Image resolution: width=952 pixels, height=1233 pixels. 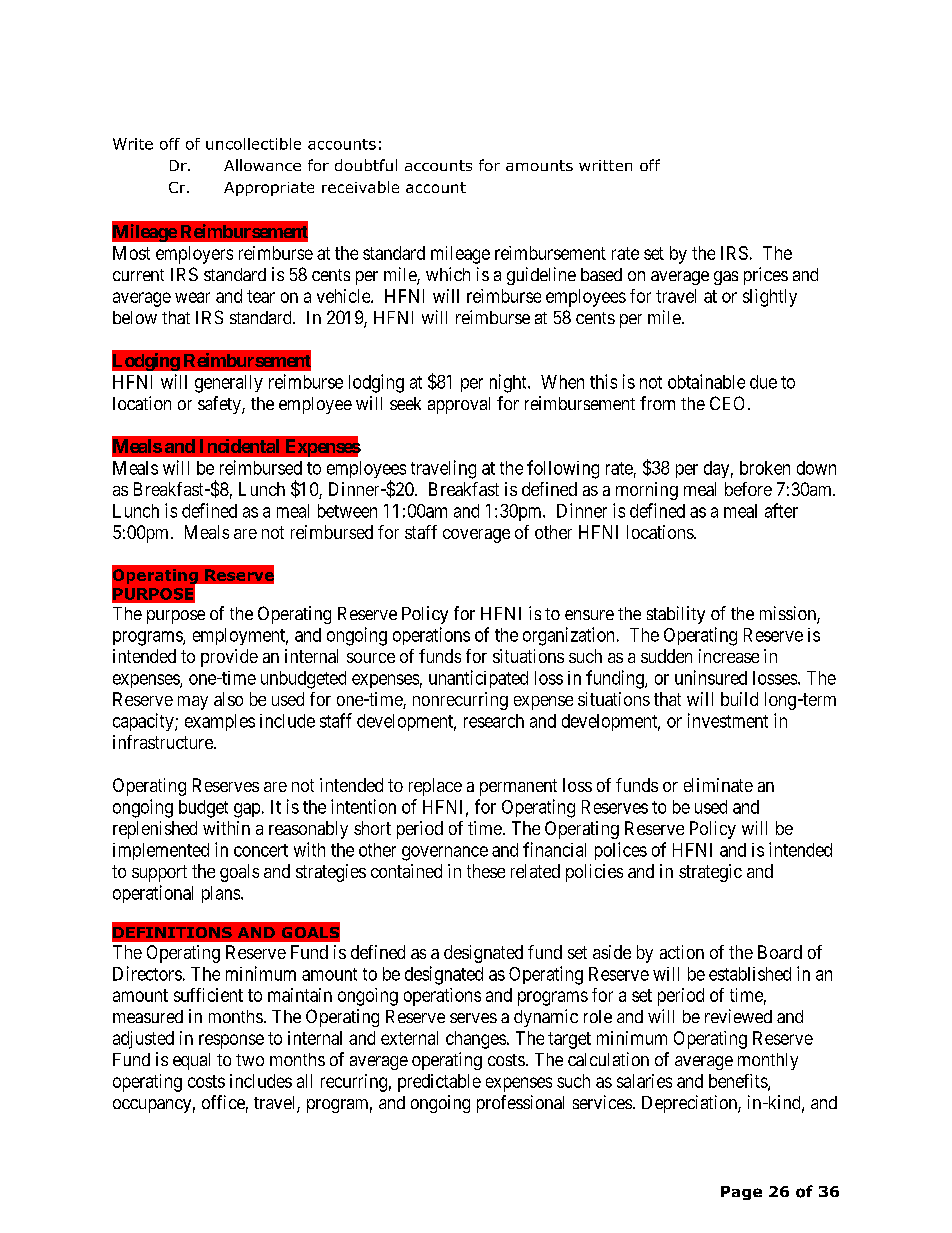 I want to click on written, so click(x=605, y=165).
